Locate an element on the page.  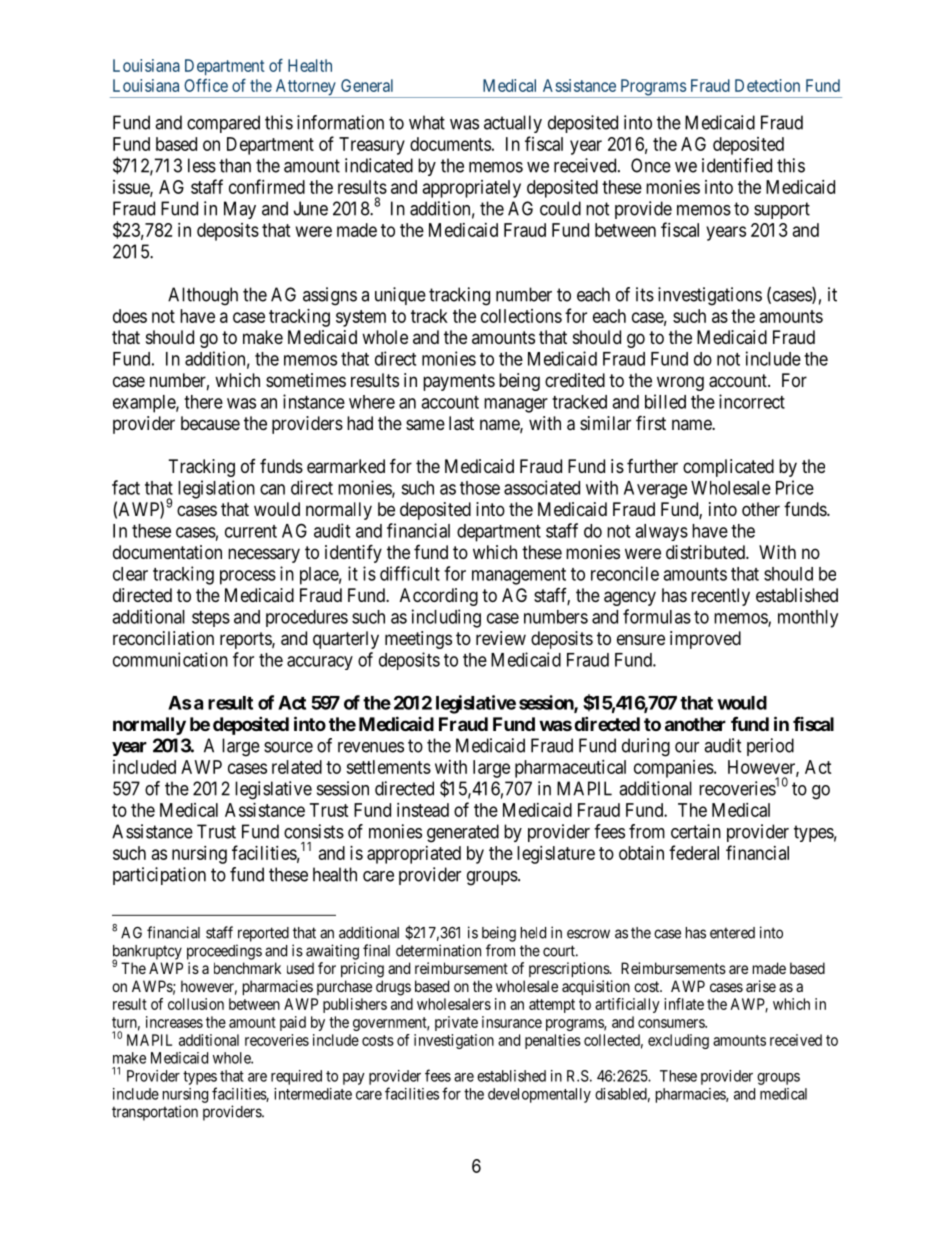
According is located at coordinates (439, 597).
